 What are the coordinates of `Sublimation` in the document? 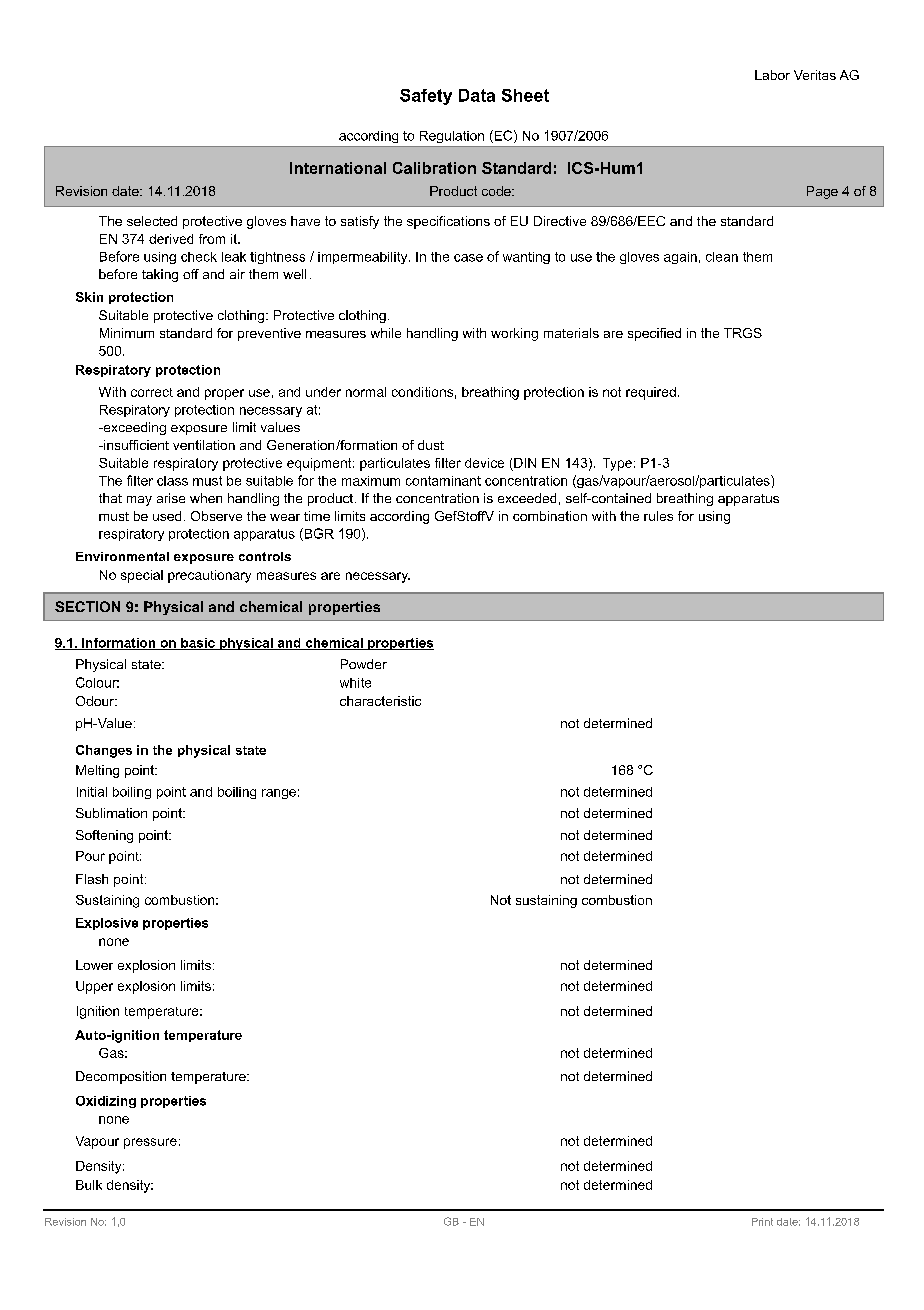 It's located at (111, 813).
